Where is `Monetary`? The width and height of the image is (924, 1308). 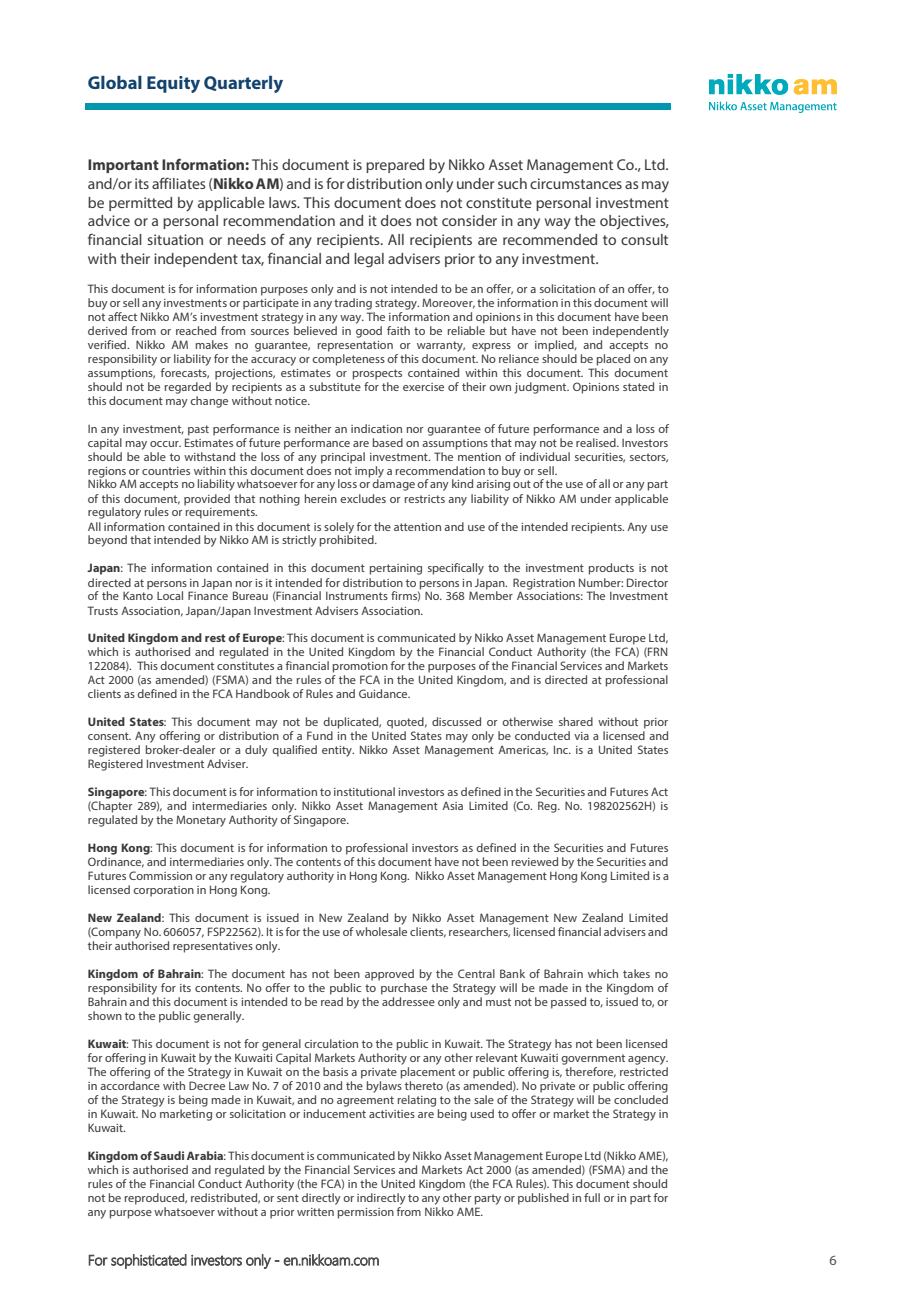 Monetary is located at coordinates (201, 821).
